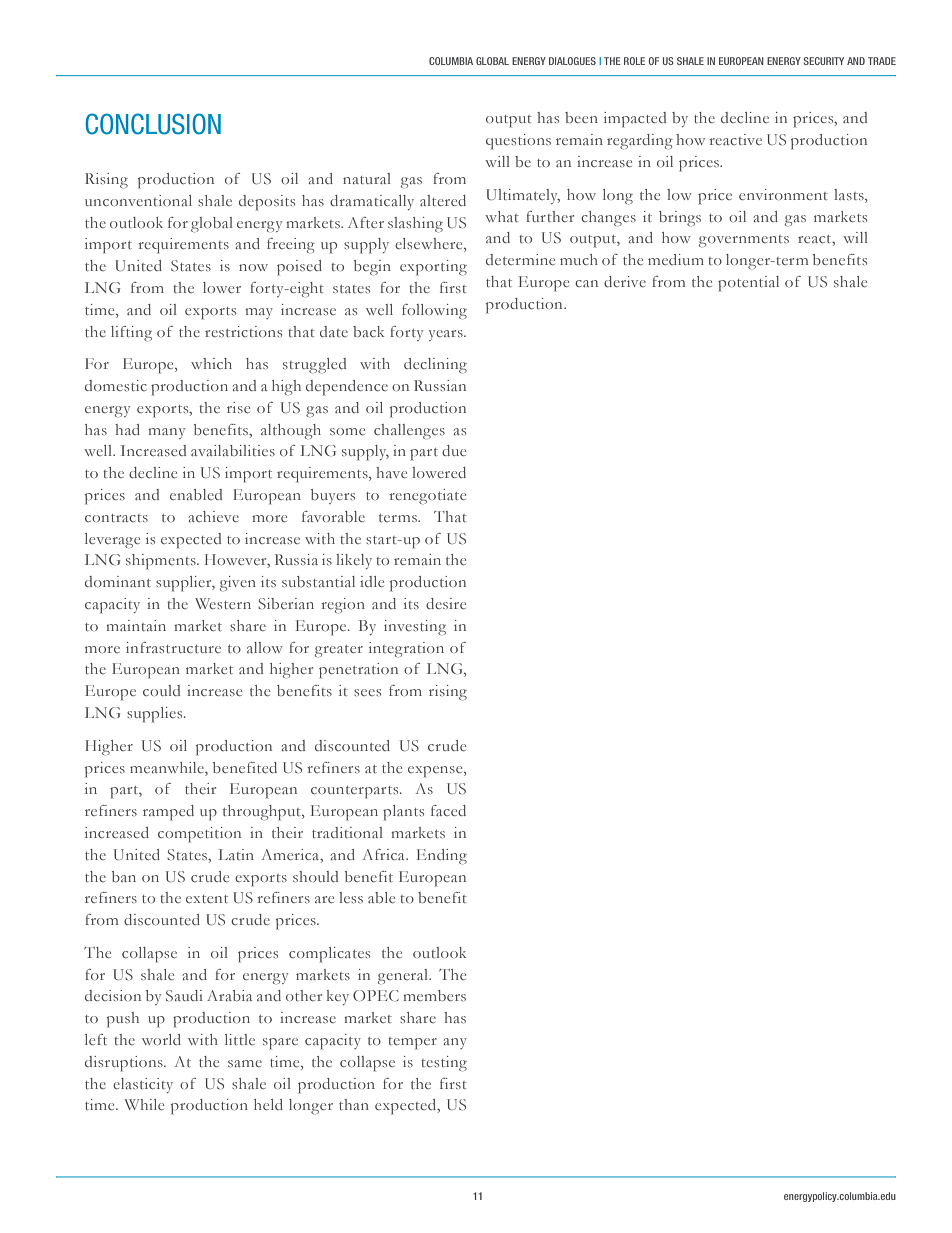  What do you see at coordinates (448, 810) in the screenshot?
I see `faced` at bounding box center [448, 810].
